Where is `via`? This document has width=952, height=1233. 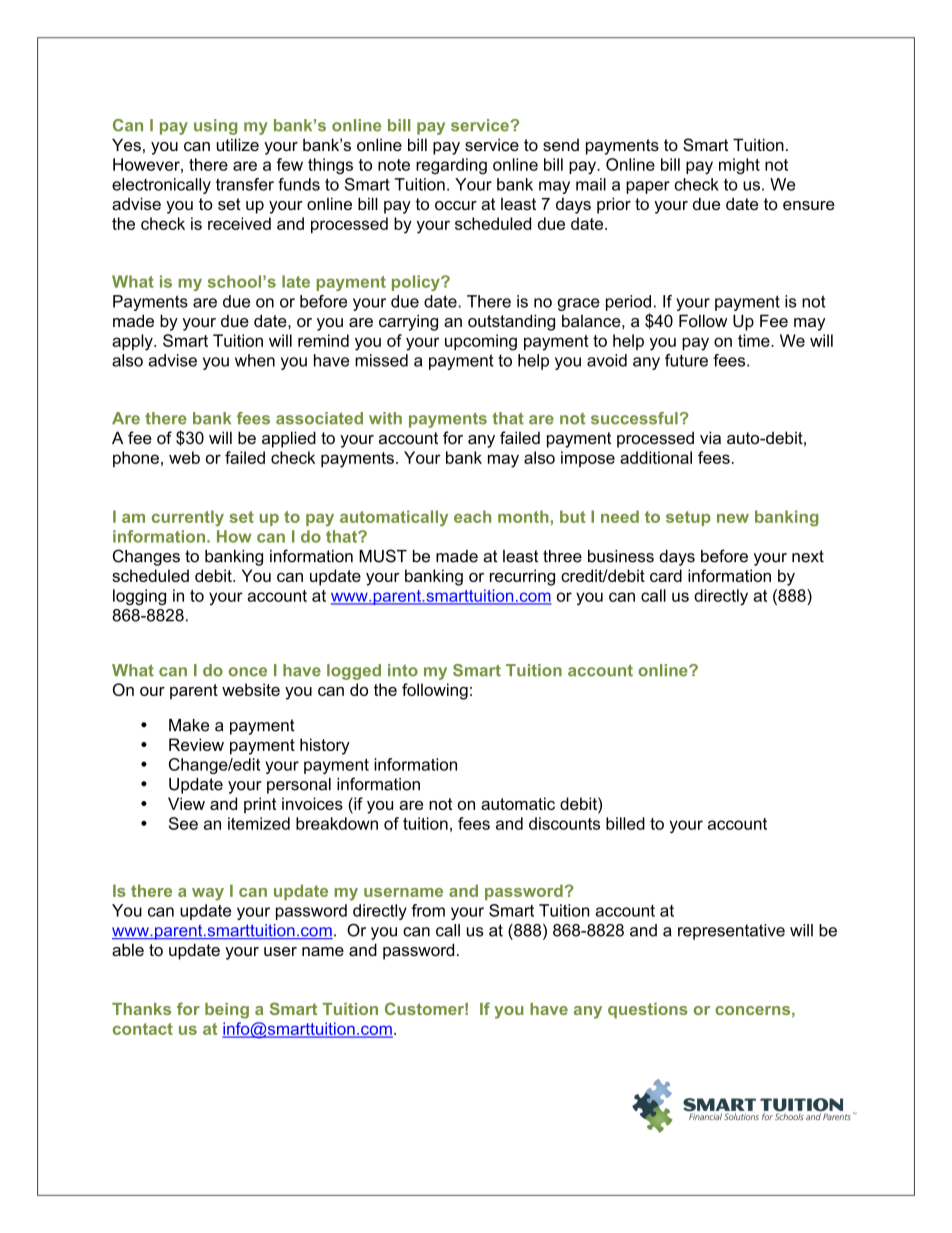
via is located at coordinates (710, 437).
